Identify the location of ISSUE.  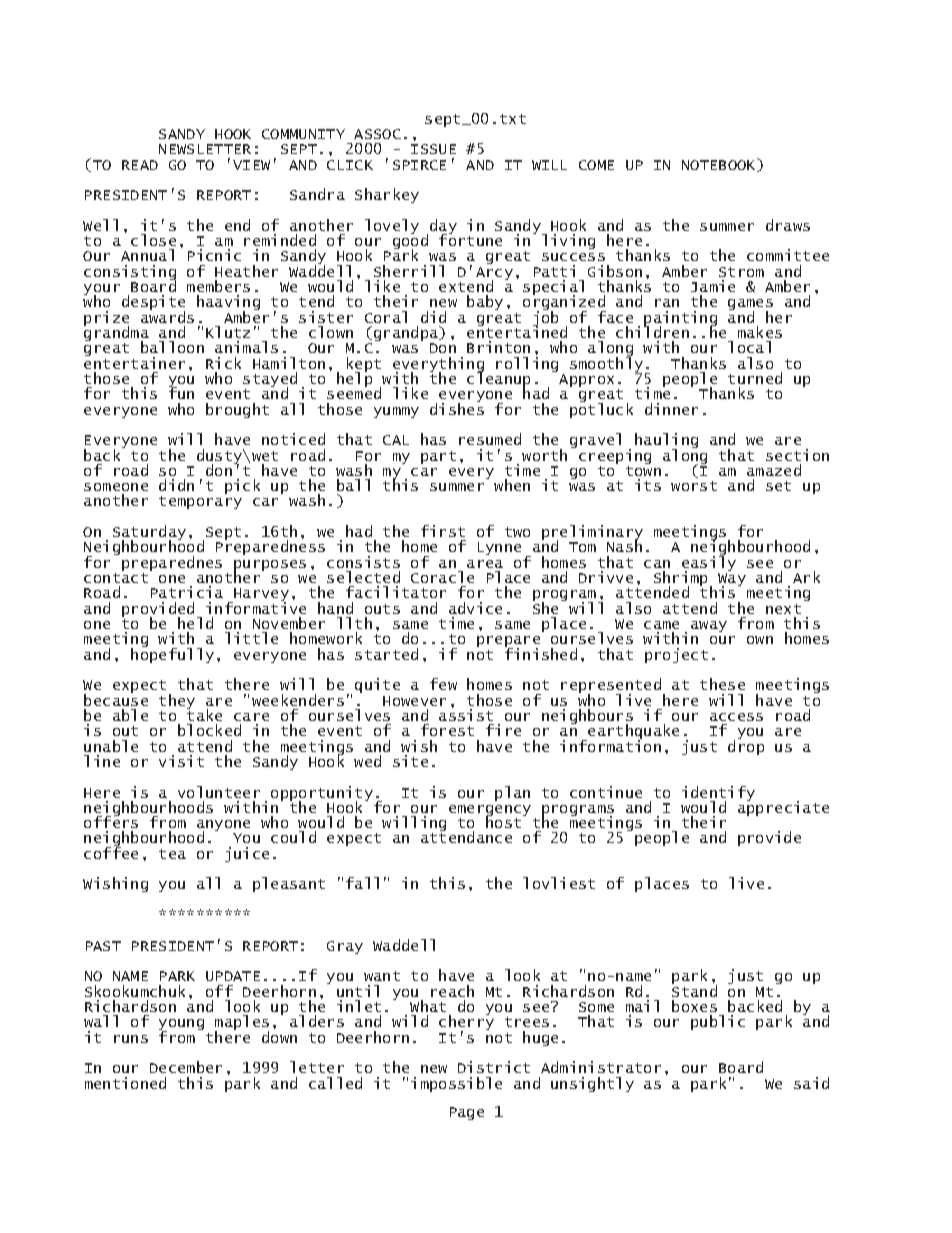
(433, 149).
